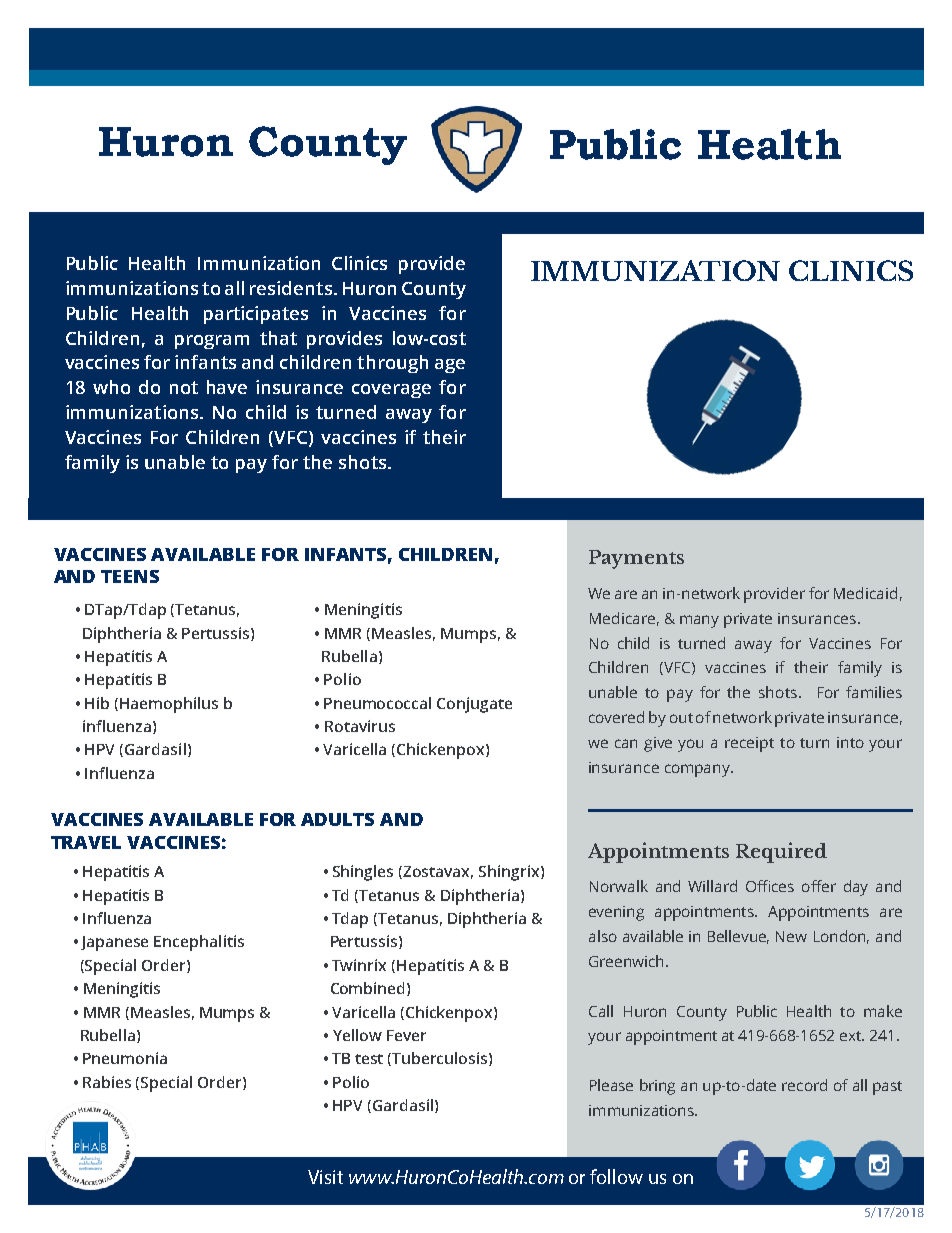 This screenshot has height=1233, width=952. Describe the element at coordinates (474, 705) in the screenshot. I see `Conjugate` at that location.
